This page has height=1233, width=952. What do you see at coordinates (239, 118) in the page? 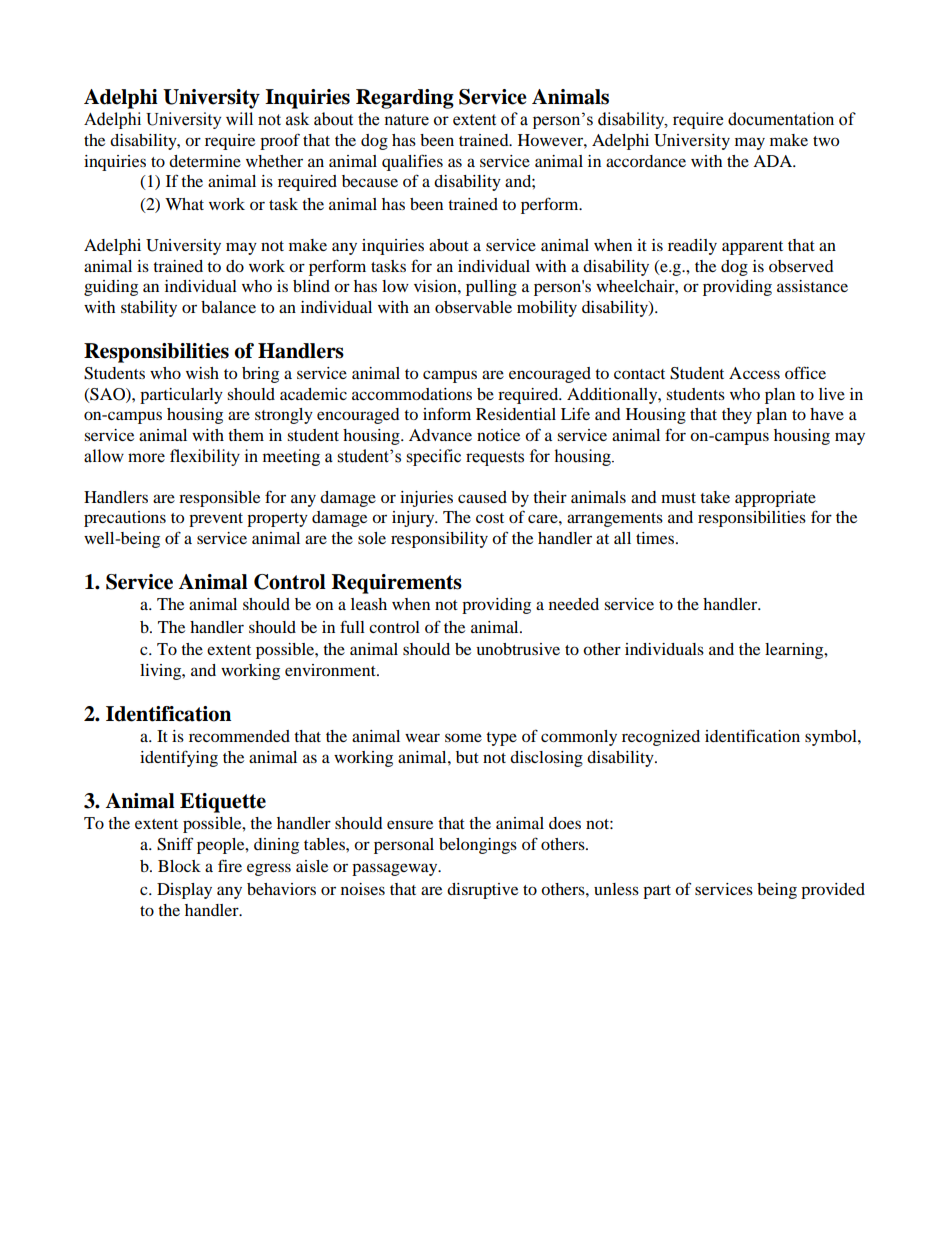
I see `will` at bounding box center [239, 118].
